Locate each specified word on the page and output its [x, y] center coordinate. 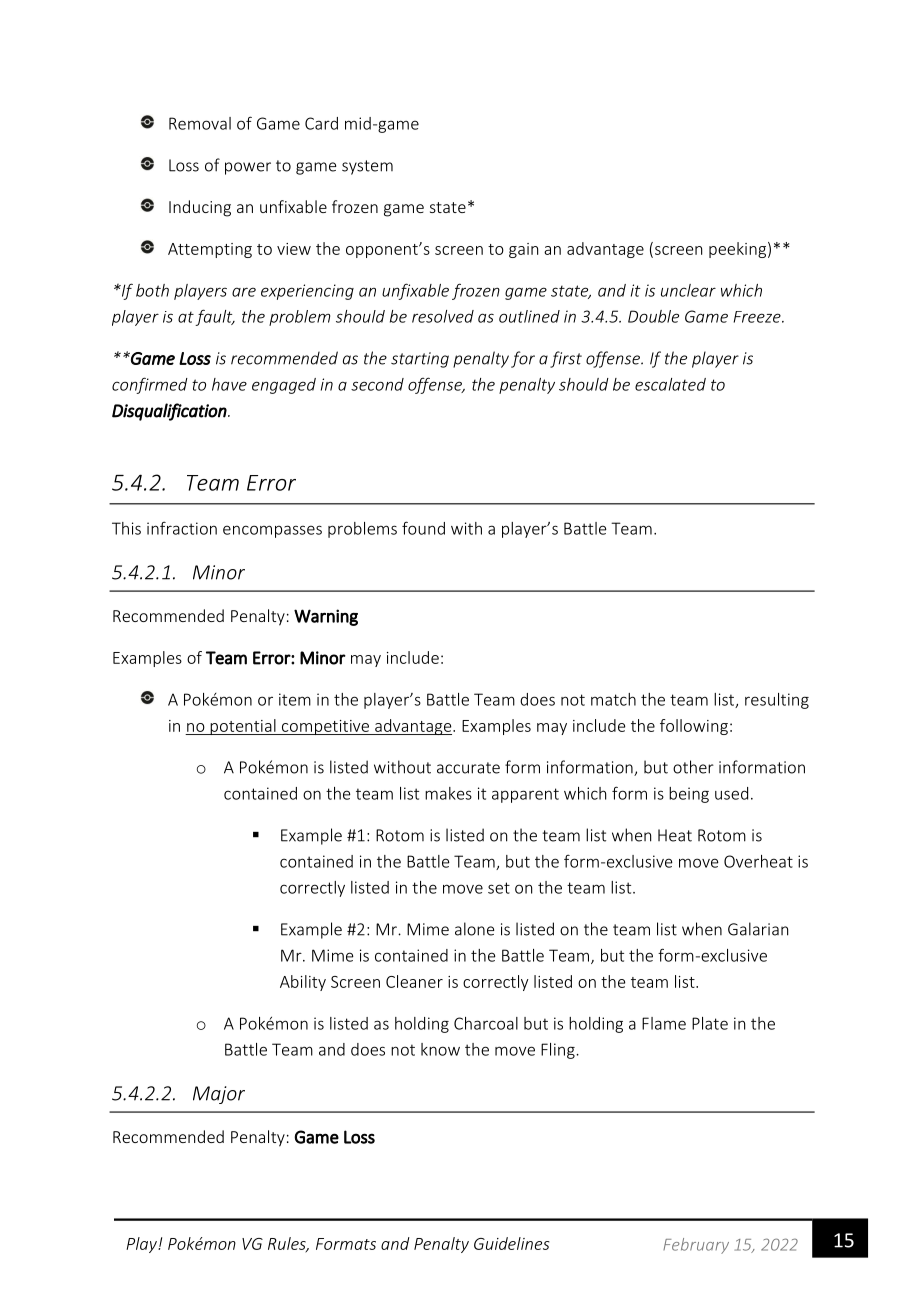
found [423, 528]
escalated [670, 384]
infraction [182, 528]
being [689, 795]
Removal [200, 123]
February [696, 1246]
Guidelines [512, 1243]
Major [219, 1095]
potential [243, 727]
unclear [688, 290]
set [499, 888]
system [367, 167]
